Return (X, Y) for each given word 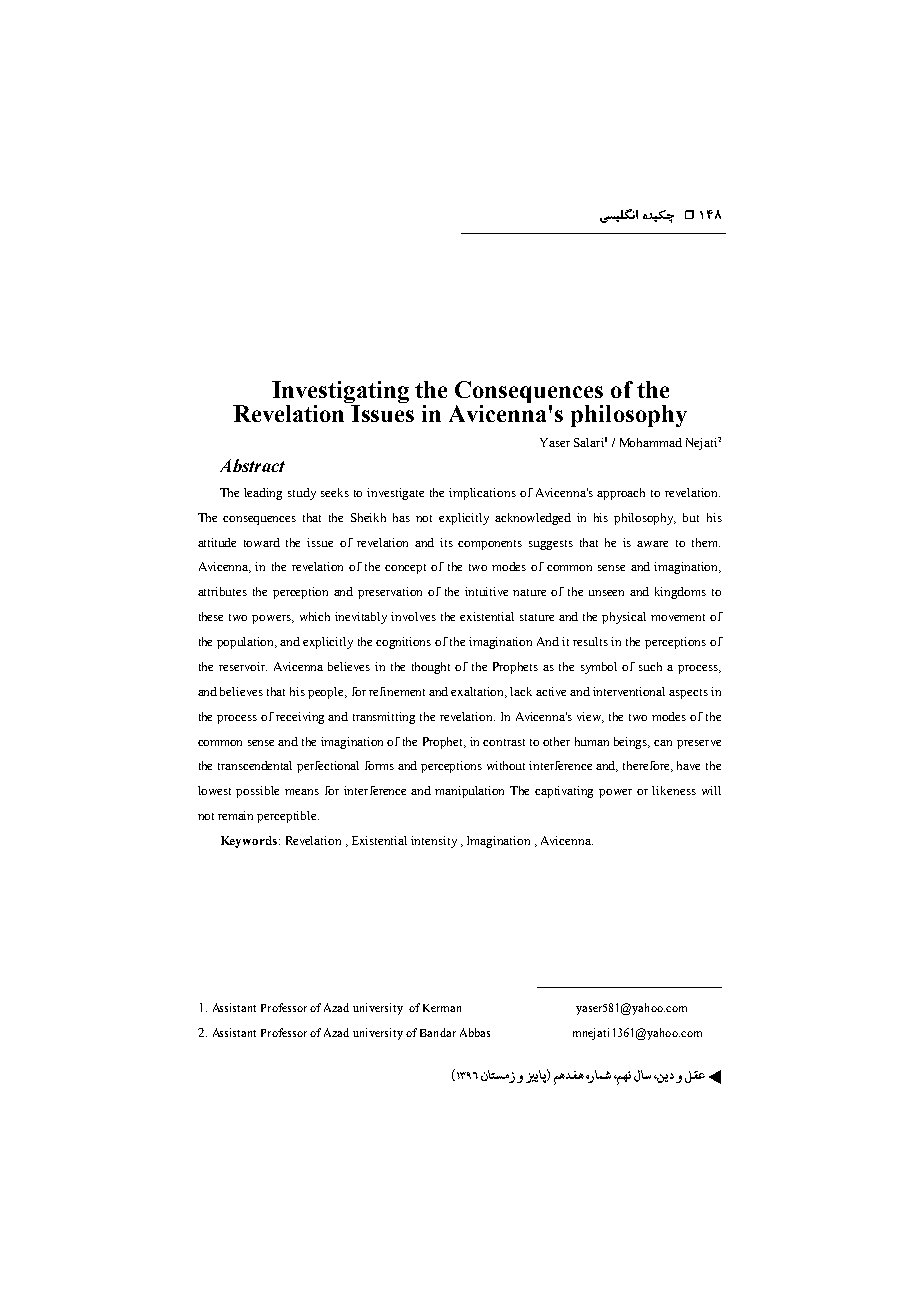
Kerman (442, 1008)
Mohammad (651, 442)
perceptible (288, 817)
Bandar (438, 1032)
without (506, 765)
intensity (434, 842)
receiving (300, 718)
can (663, 743)
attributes (222, 591)
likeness (674, 790)
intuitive (486, 591)
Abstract (252, 465)
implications (482, 494)
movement (678, 617)
